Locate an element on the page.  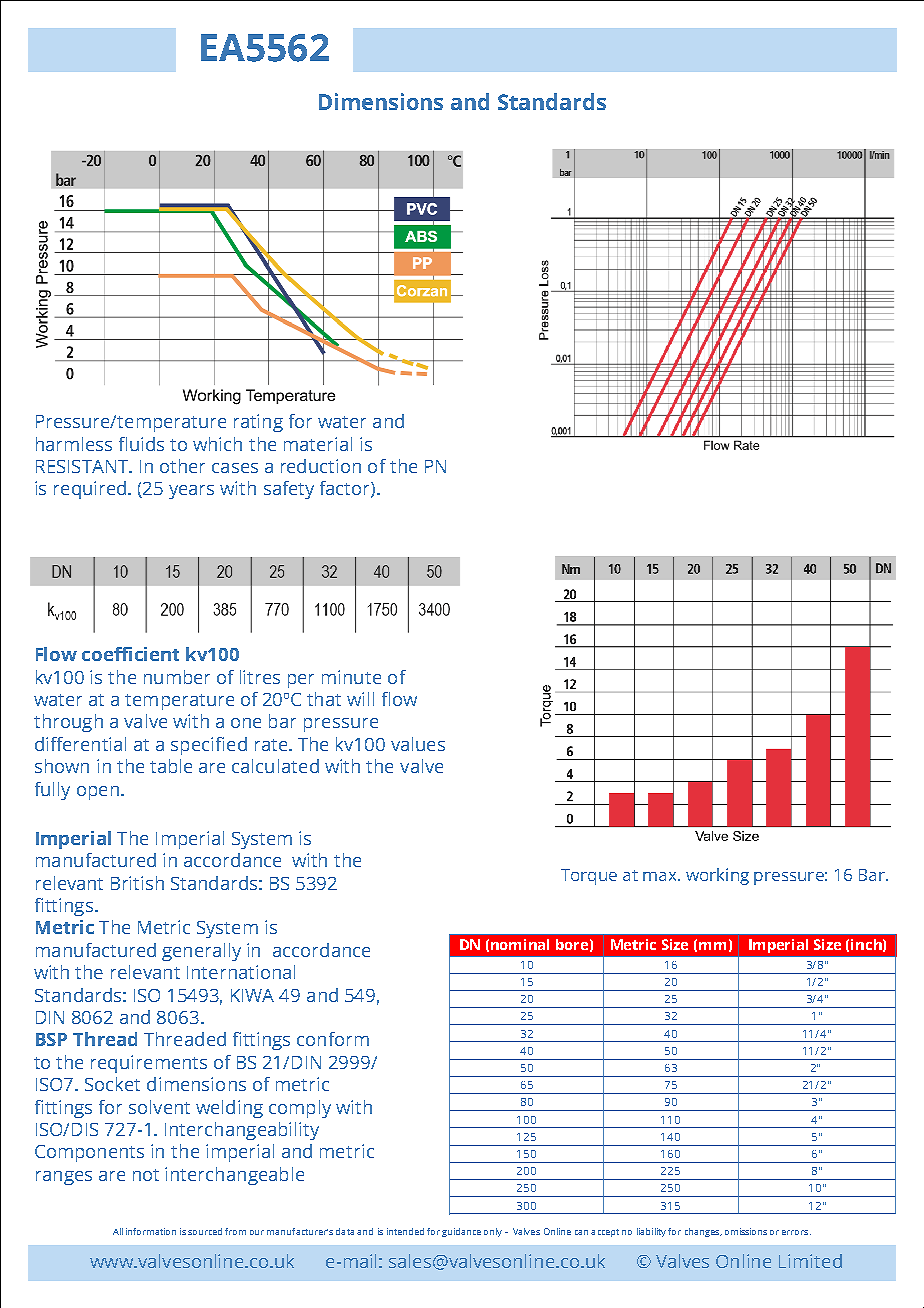
reduction is located at coordinates (321, 466).
